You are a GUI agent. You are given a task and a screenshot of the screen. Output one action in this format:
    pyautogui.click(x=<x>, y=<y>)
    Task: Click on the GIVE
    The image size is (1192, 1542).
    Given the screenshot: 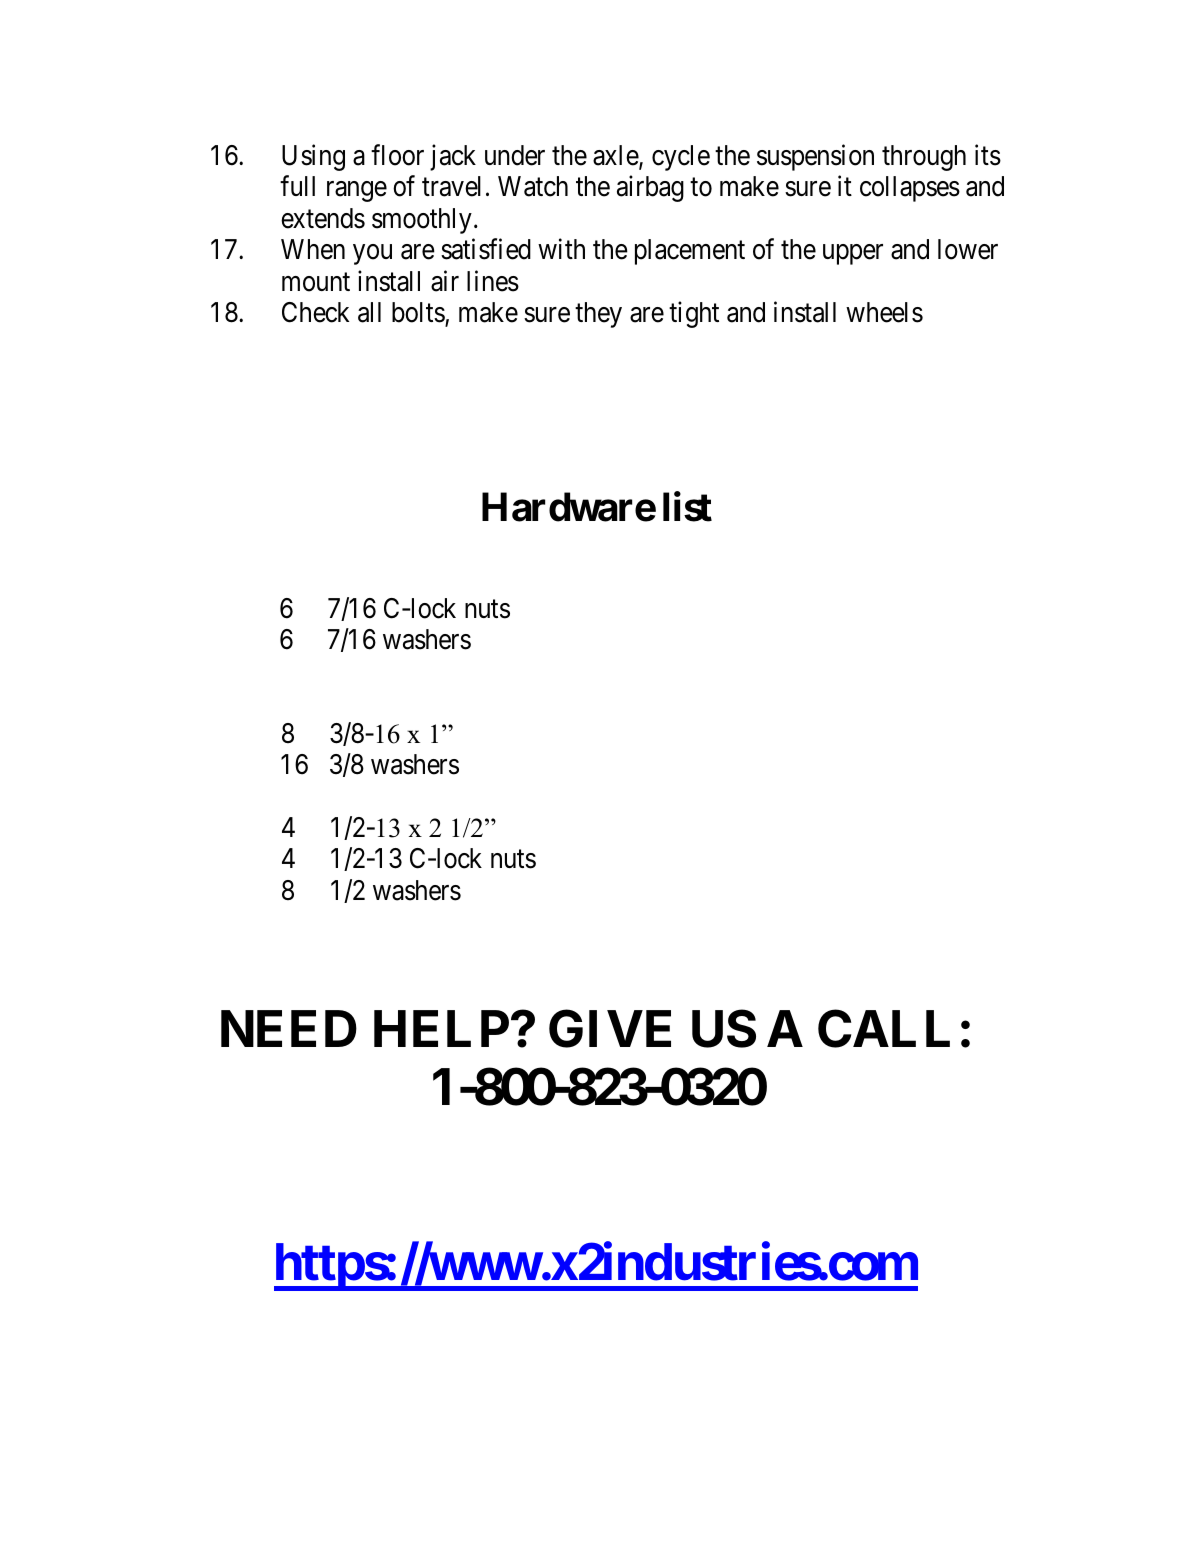 What is the action you would take?
    pyautogui.click(x=610, y=1029)
